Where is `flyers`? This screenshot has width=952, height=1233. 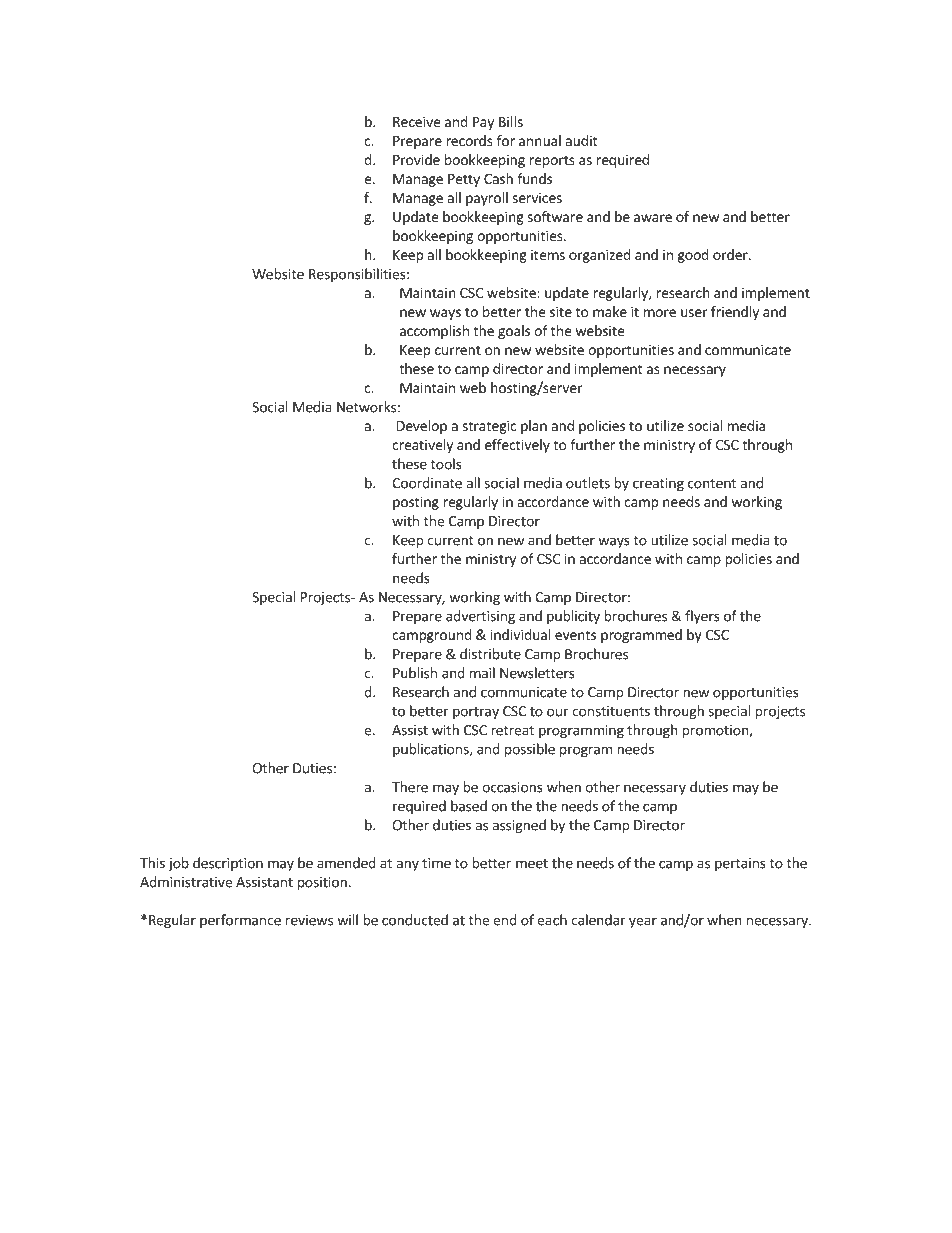 flyers is located at coordinates (702, 617).
